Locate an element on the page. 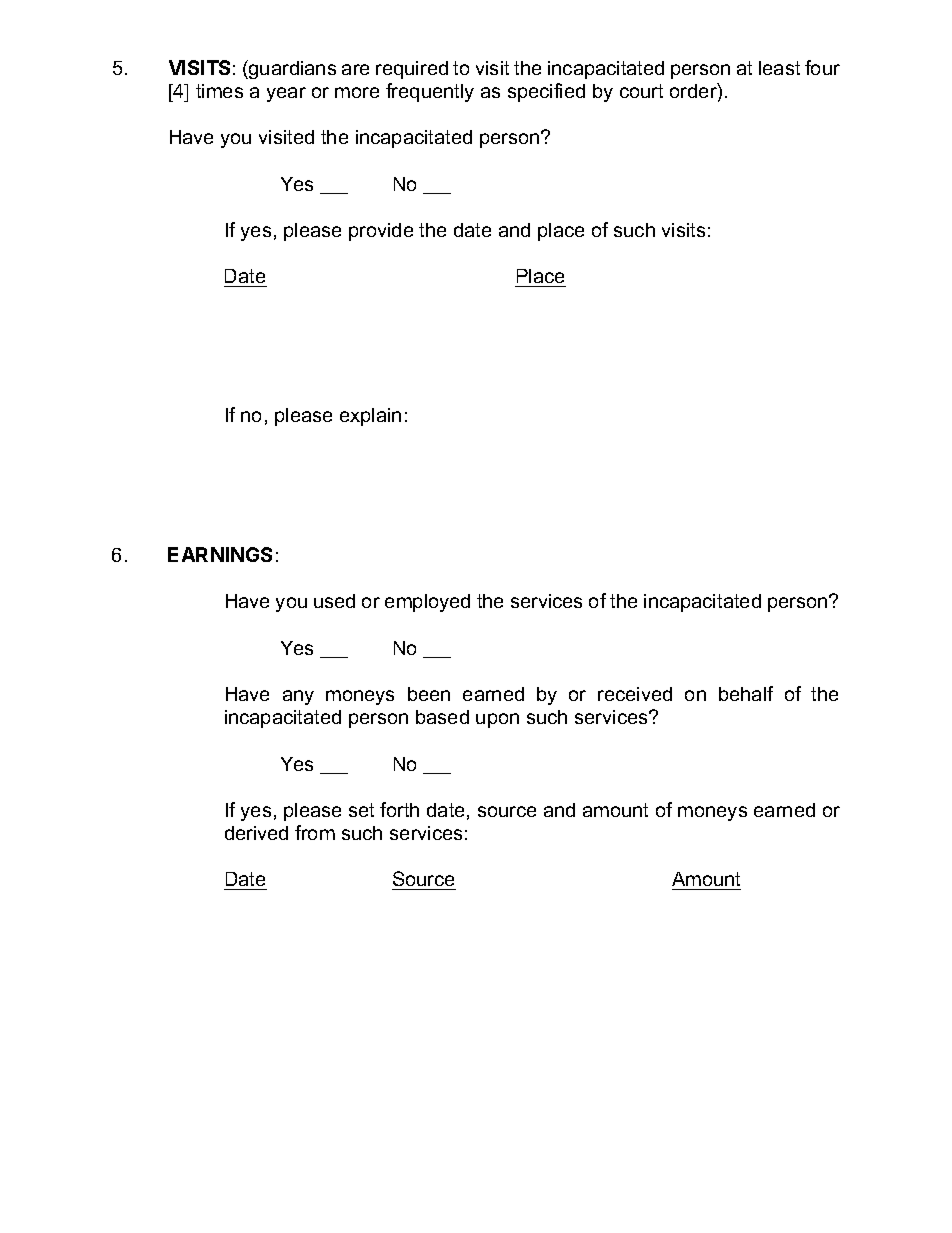  provide is located at coordinates (381, 232).
